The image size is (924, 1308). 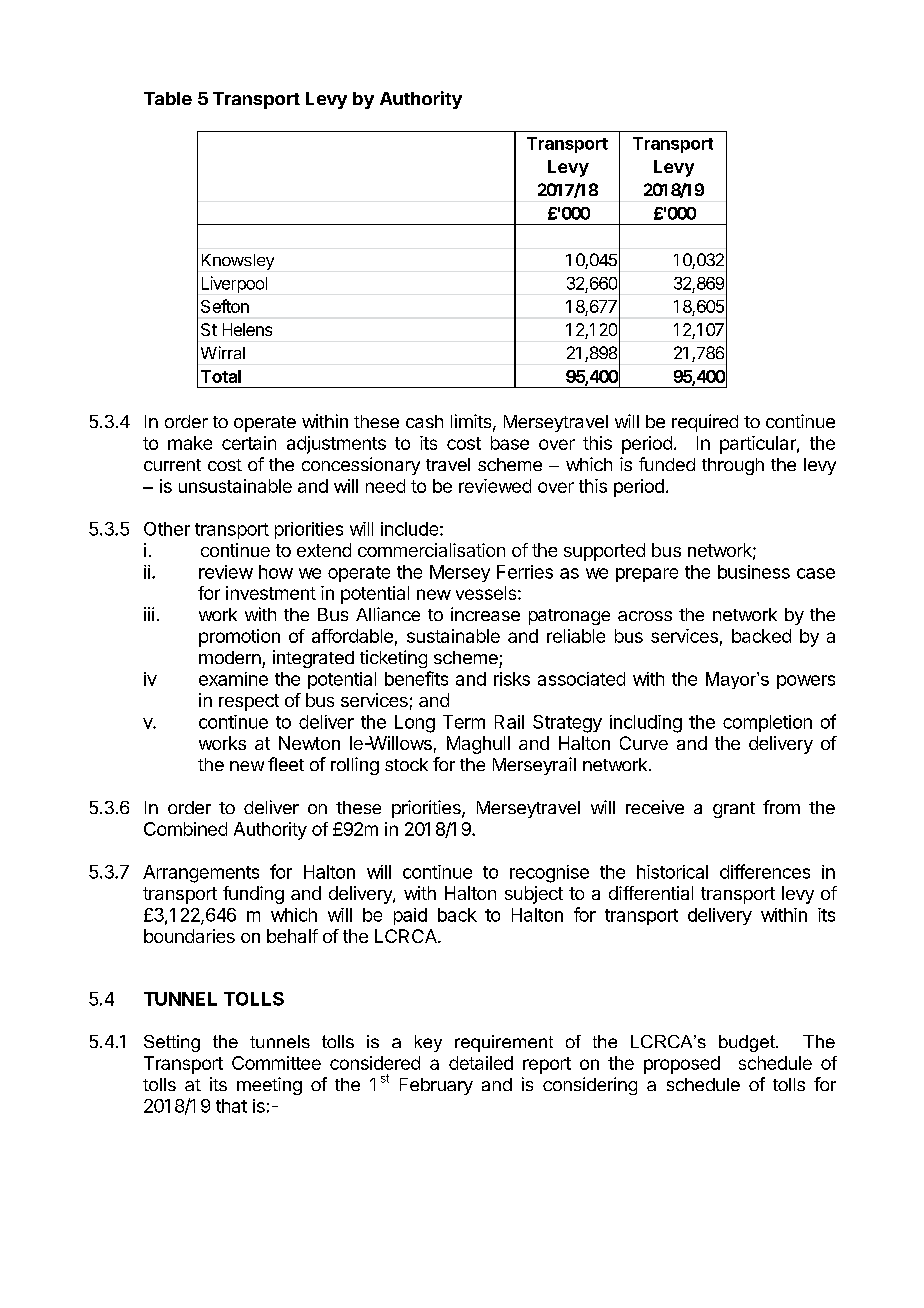 I want to click on detailed, so click(x=481, y=1063).
